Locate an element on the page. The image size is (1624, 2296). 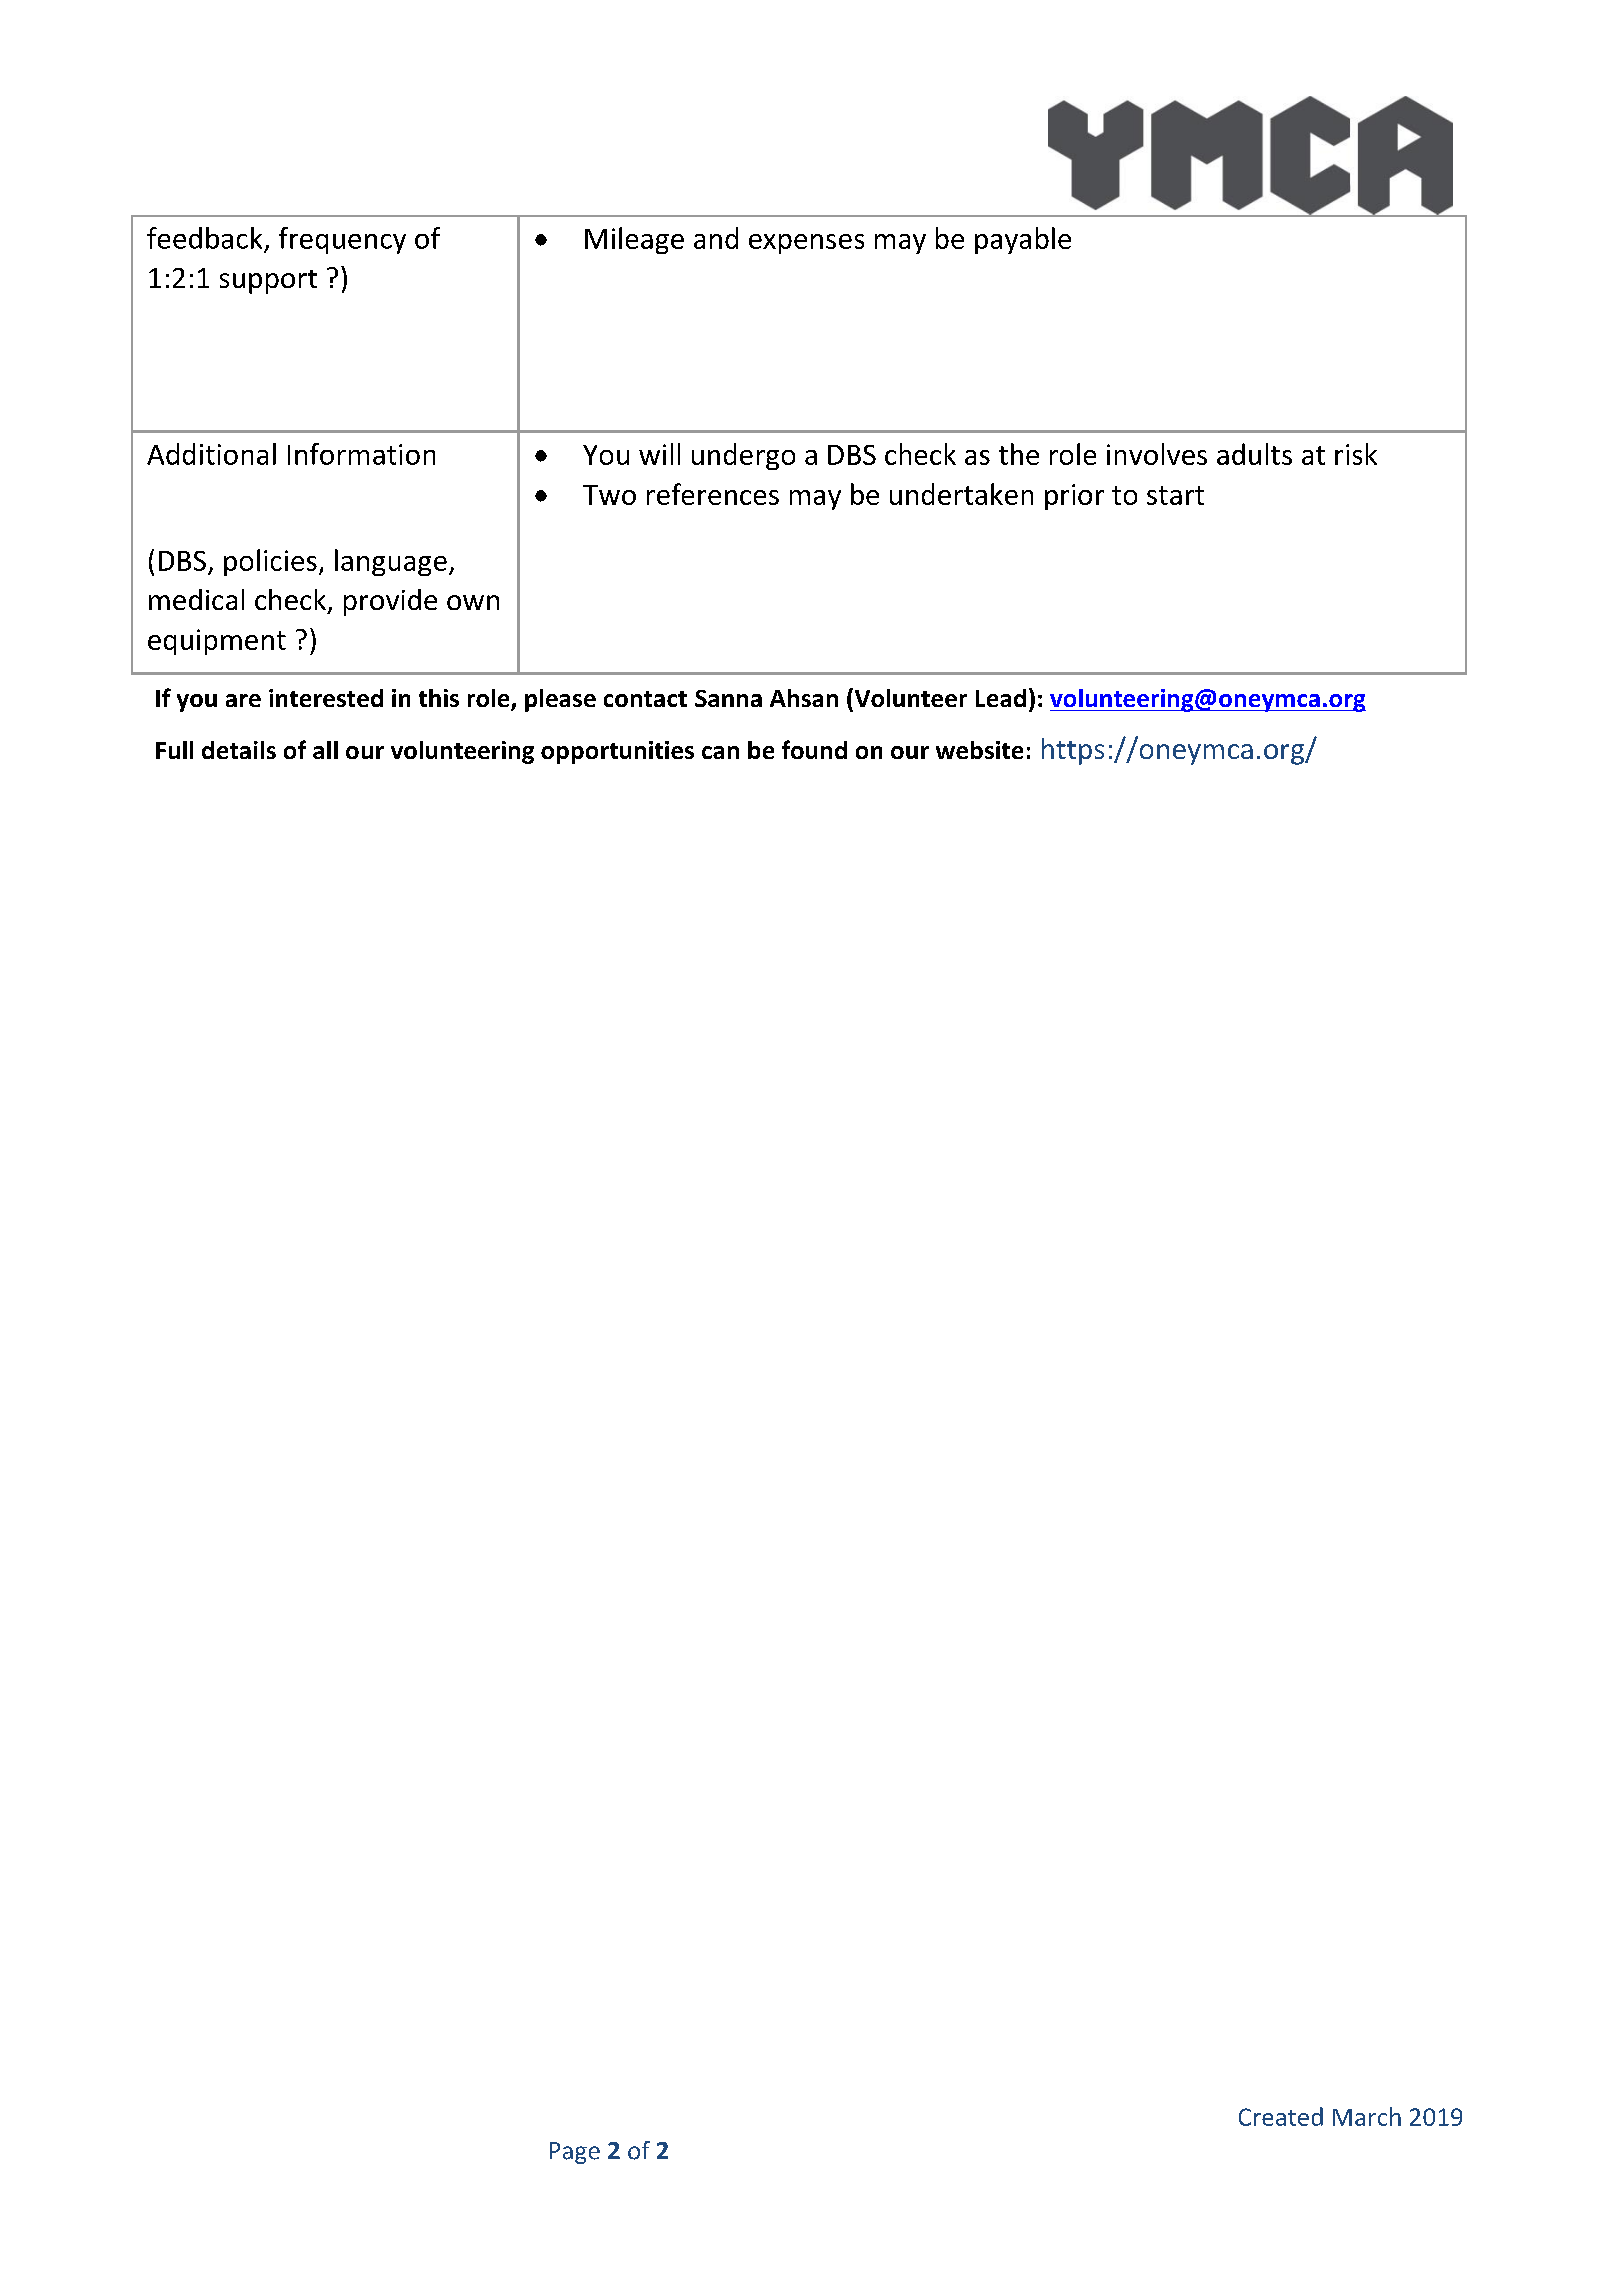
interested is located at coordinates (326, 698).
